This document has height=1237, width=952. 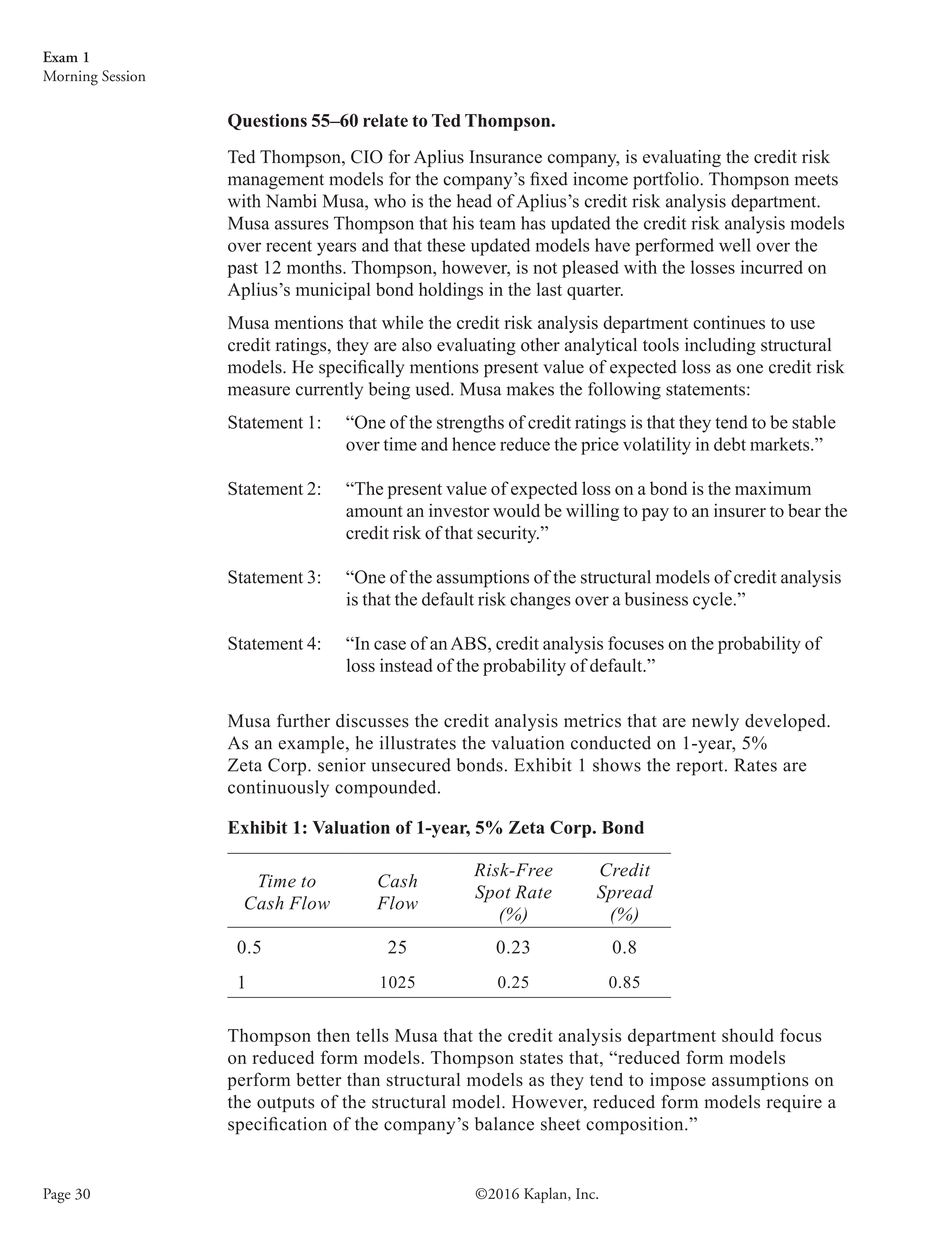 What do you see at coordinates (474, 444) in the document?
I see `hence` at bounding box center [474, 444].
